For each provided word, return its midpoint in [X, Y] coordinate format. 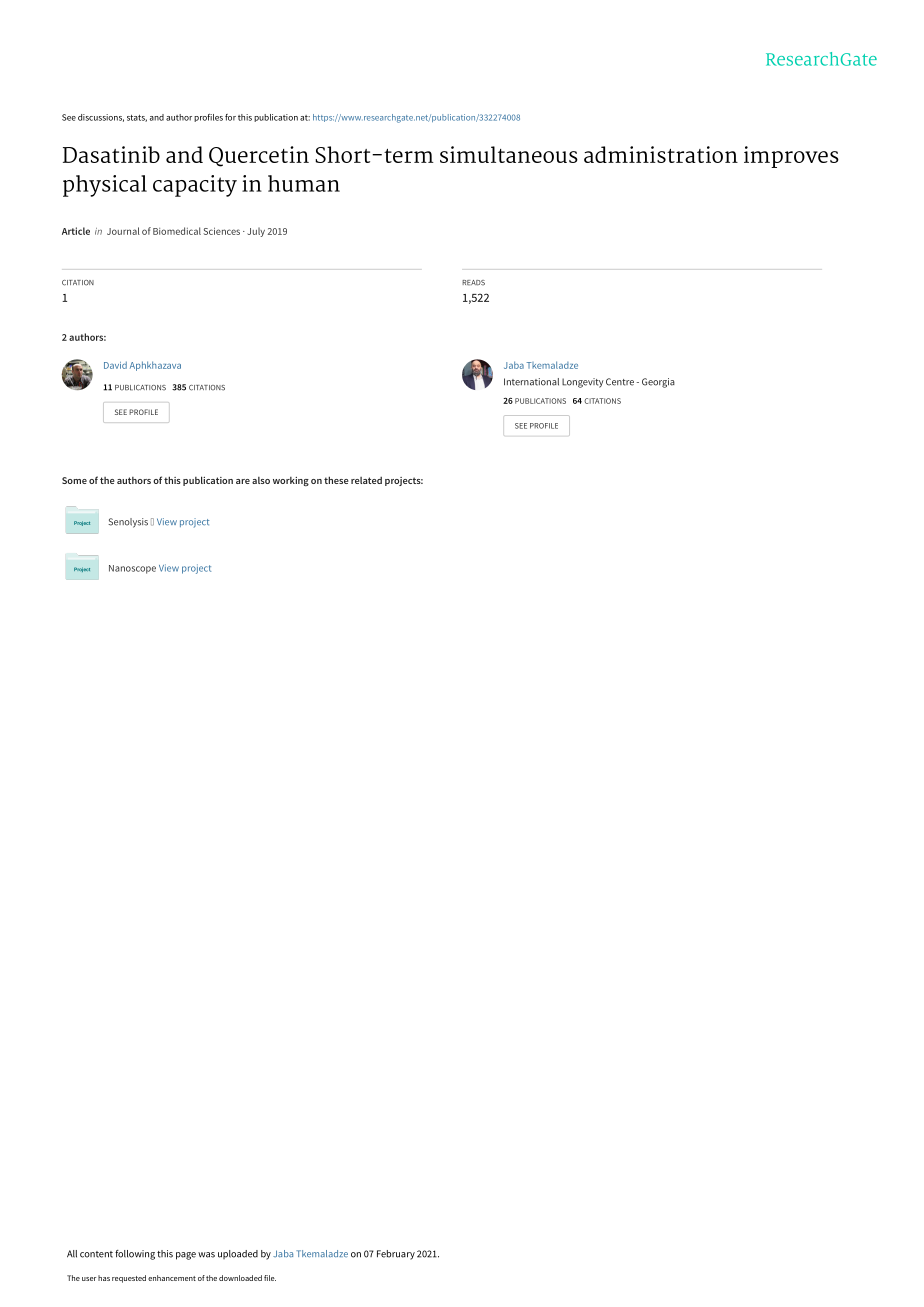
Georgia [658, 383]
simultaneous [509, 154]
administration [661, 154]
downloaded [240, 1278]
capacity [195, 186]
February [396, 1255]
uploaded [238, 1254]
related [366, 480]
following [135, 1255]
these [336, 480]
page [186, 1256]
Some [74, 480]
